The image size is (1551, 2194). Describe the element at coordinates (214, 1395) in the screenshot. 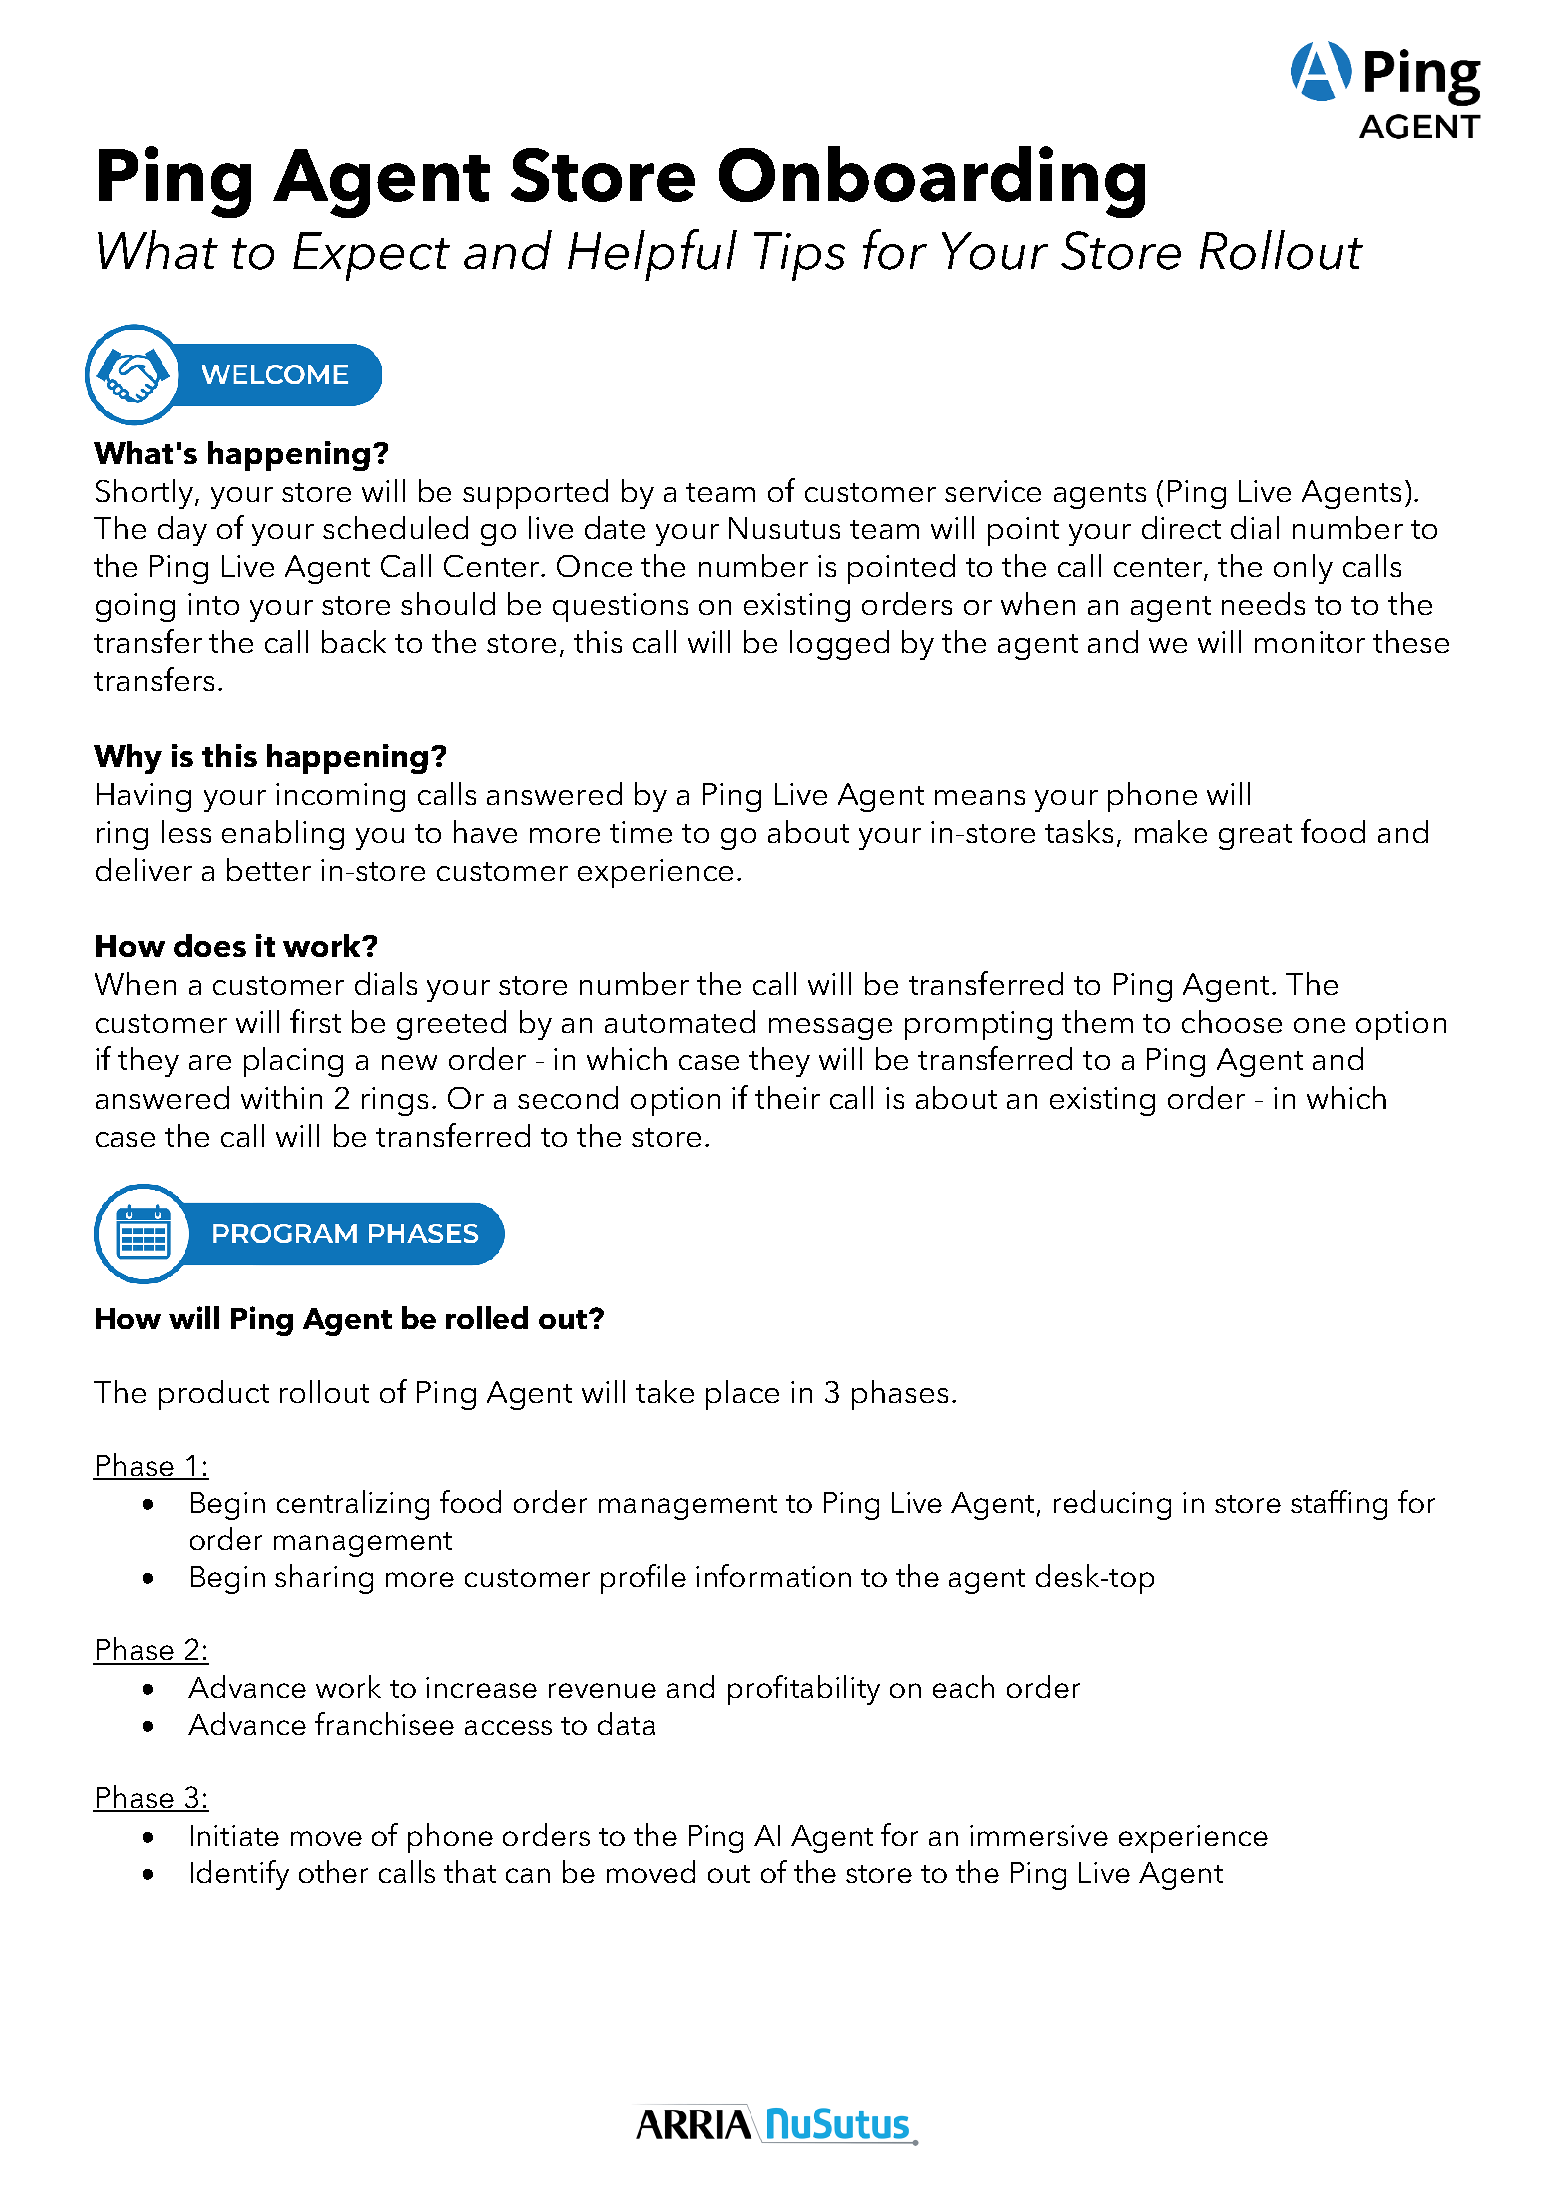

I see `product` at that location.
